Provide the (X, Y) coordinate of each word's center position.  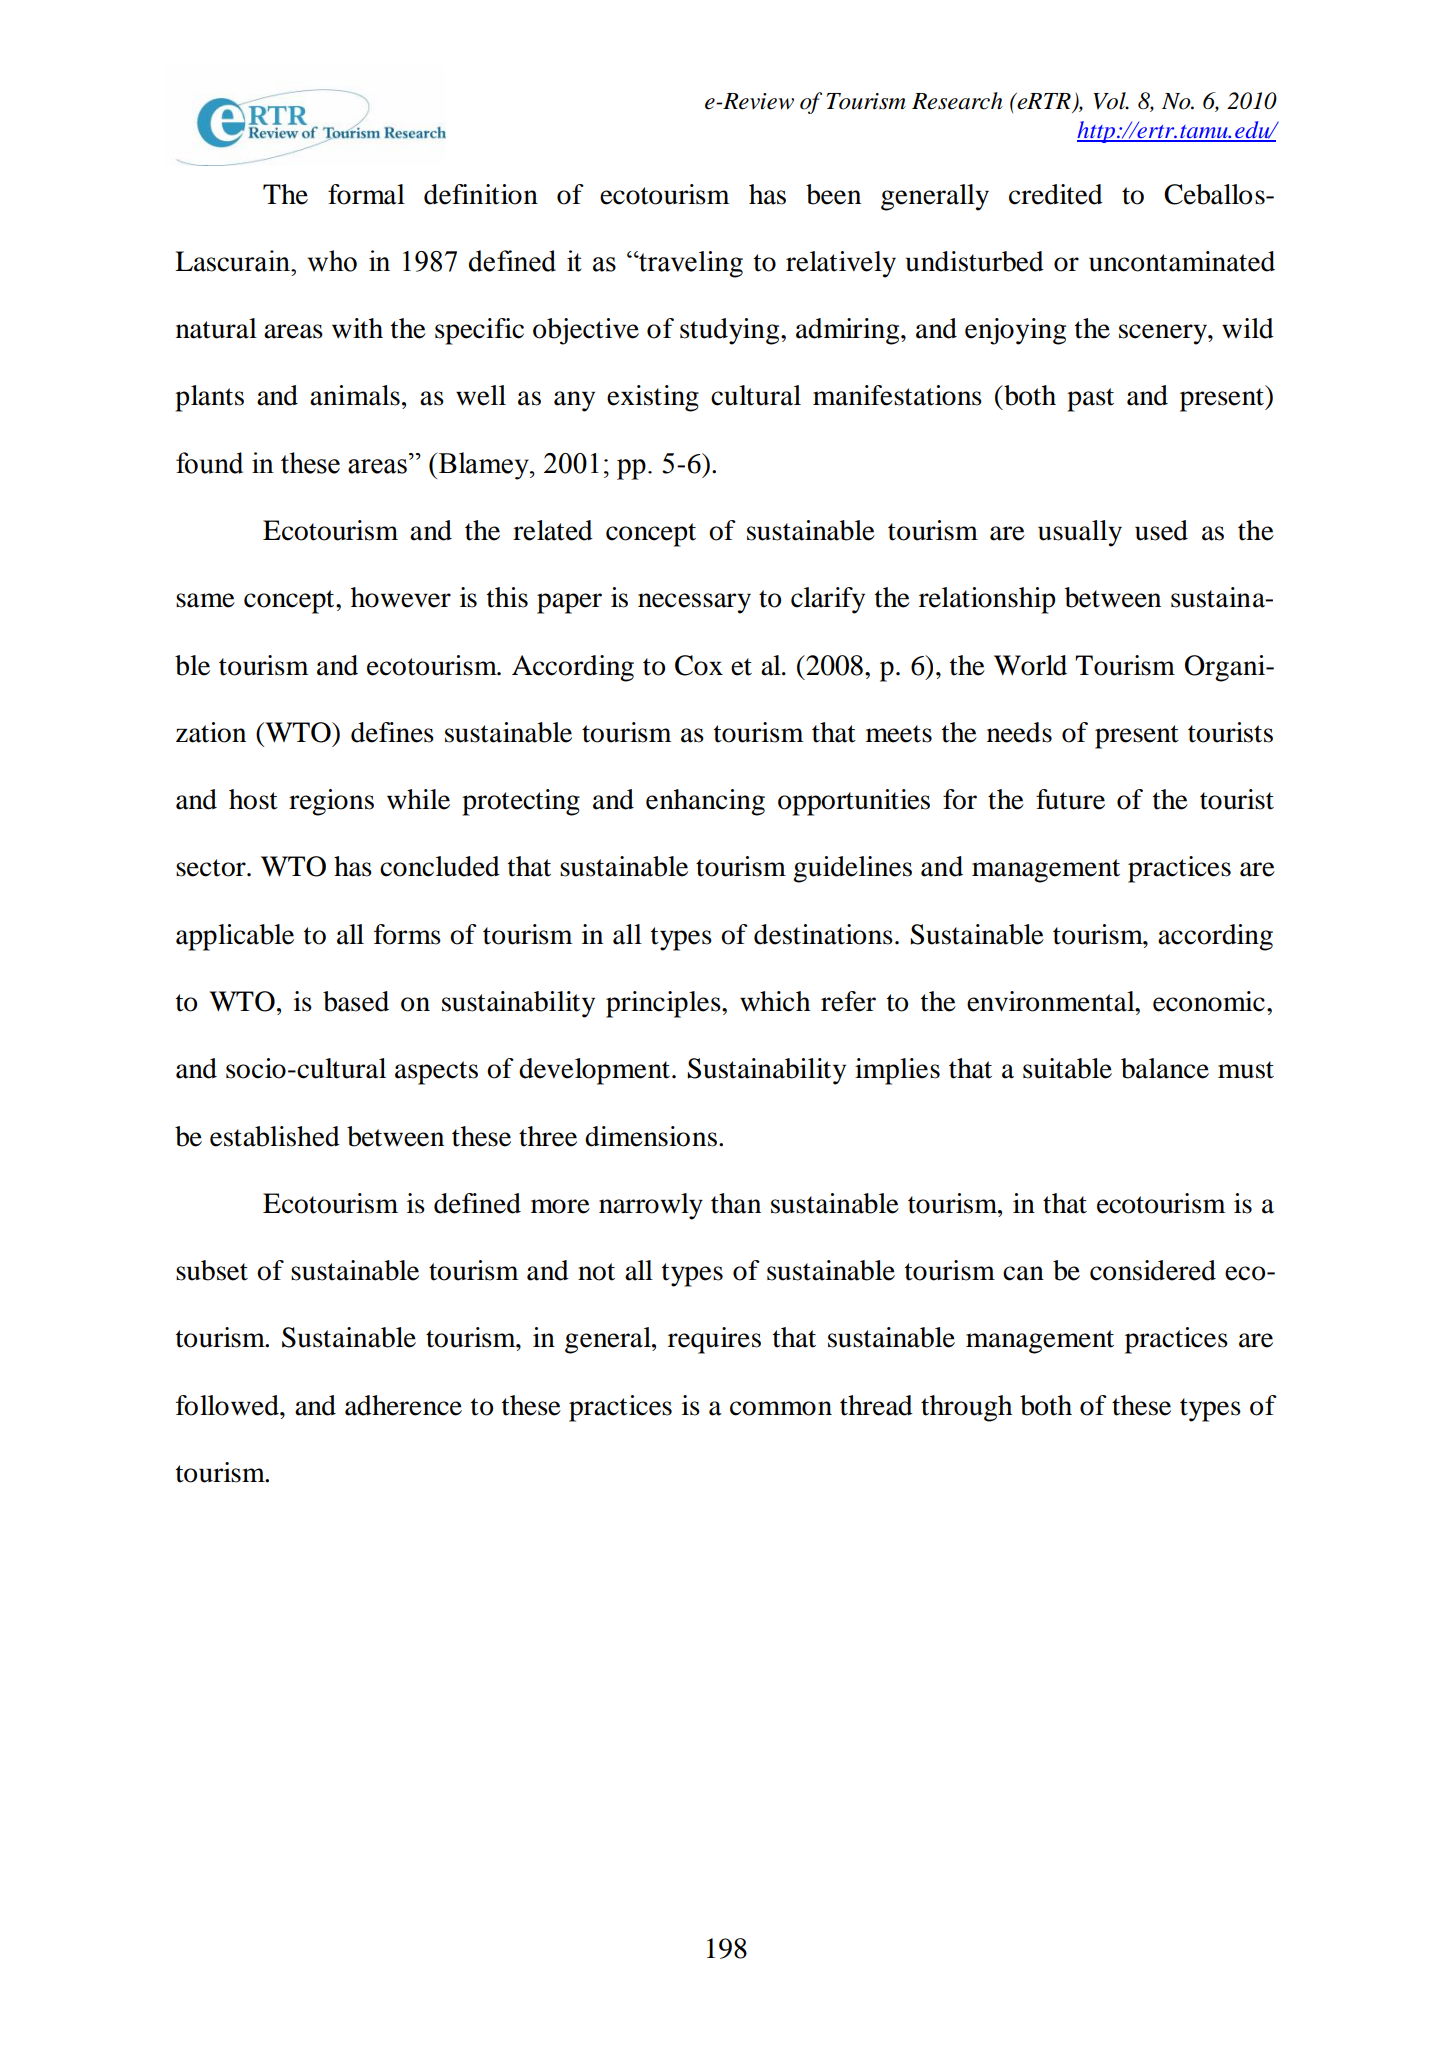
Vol (1110, 101)
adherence (403, 1405)
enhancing (705, 802)
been (833, 194)
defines (392, 732)
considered (1153, 1270)
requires (714, 1340)
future (1070, 799)
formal (366, 194)
